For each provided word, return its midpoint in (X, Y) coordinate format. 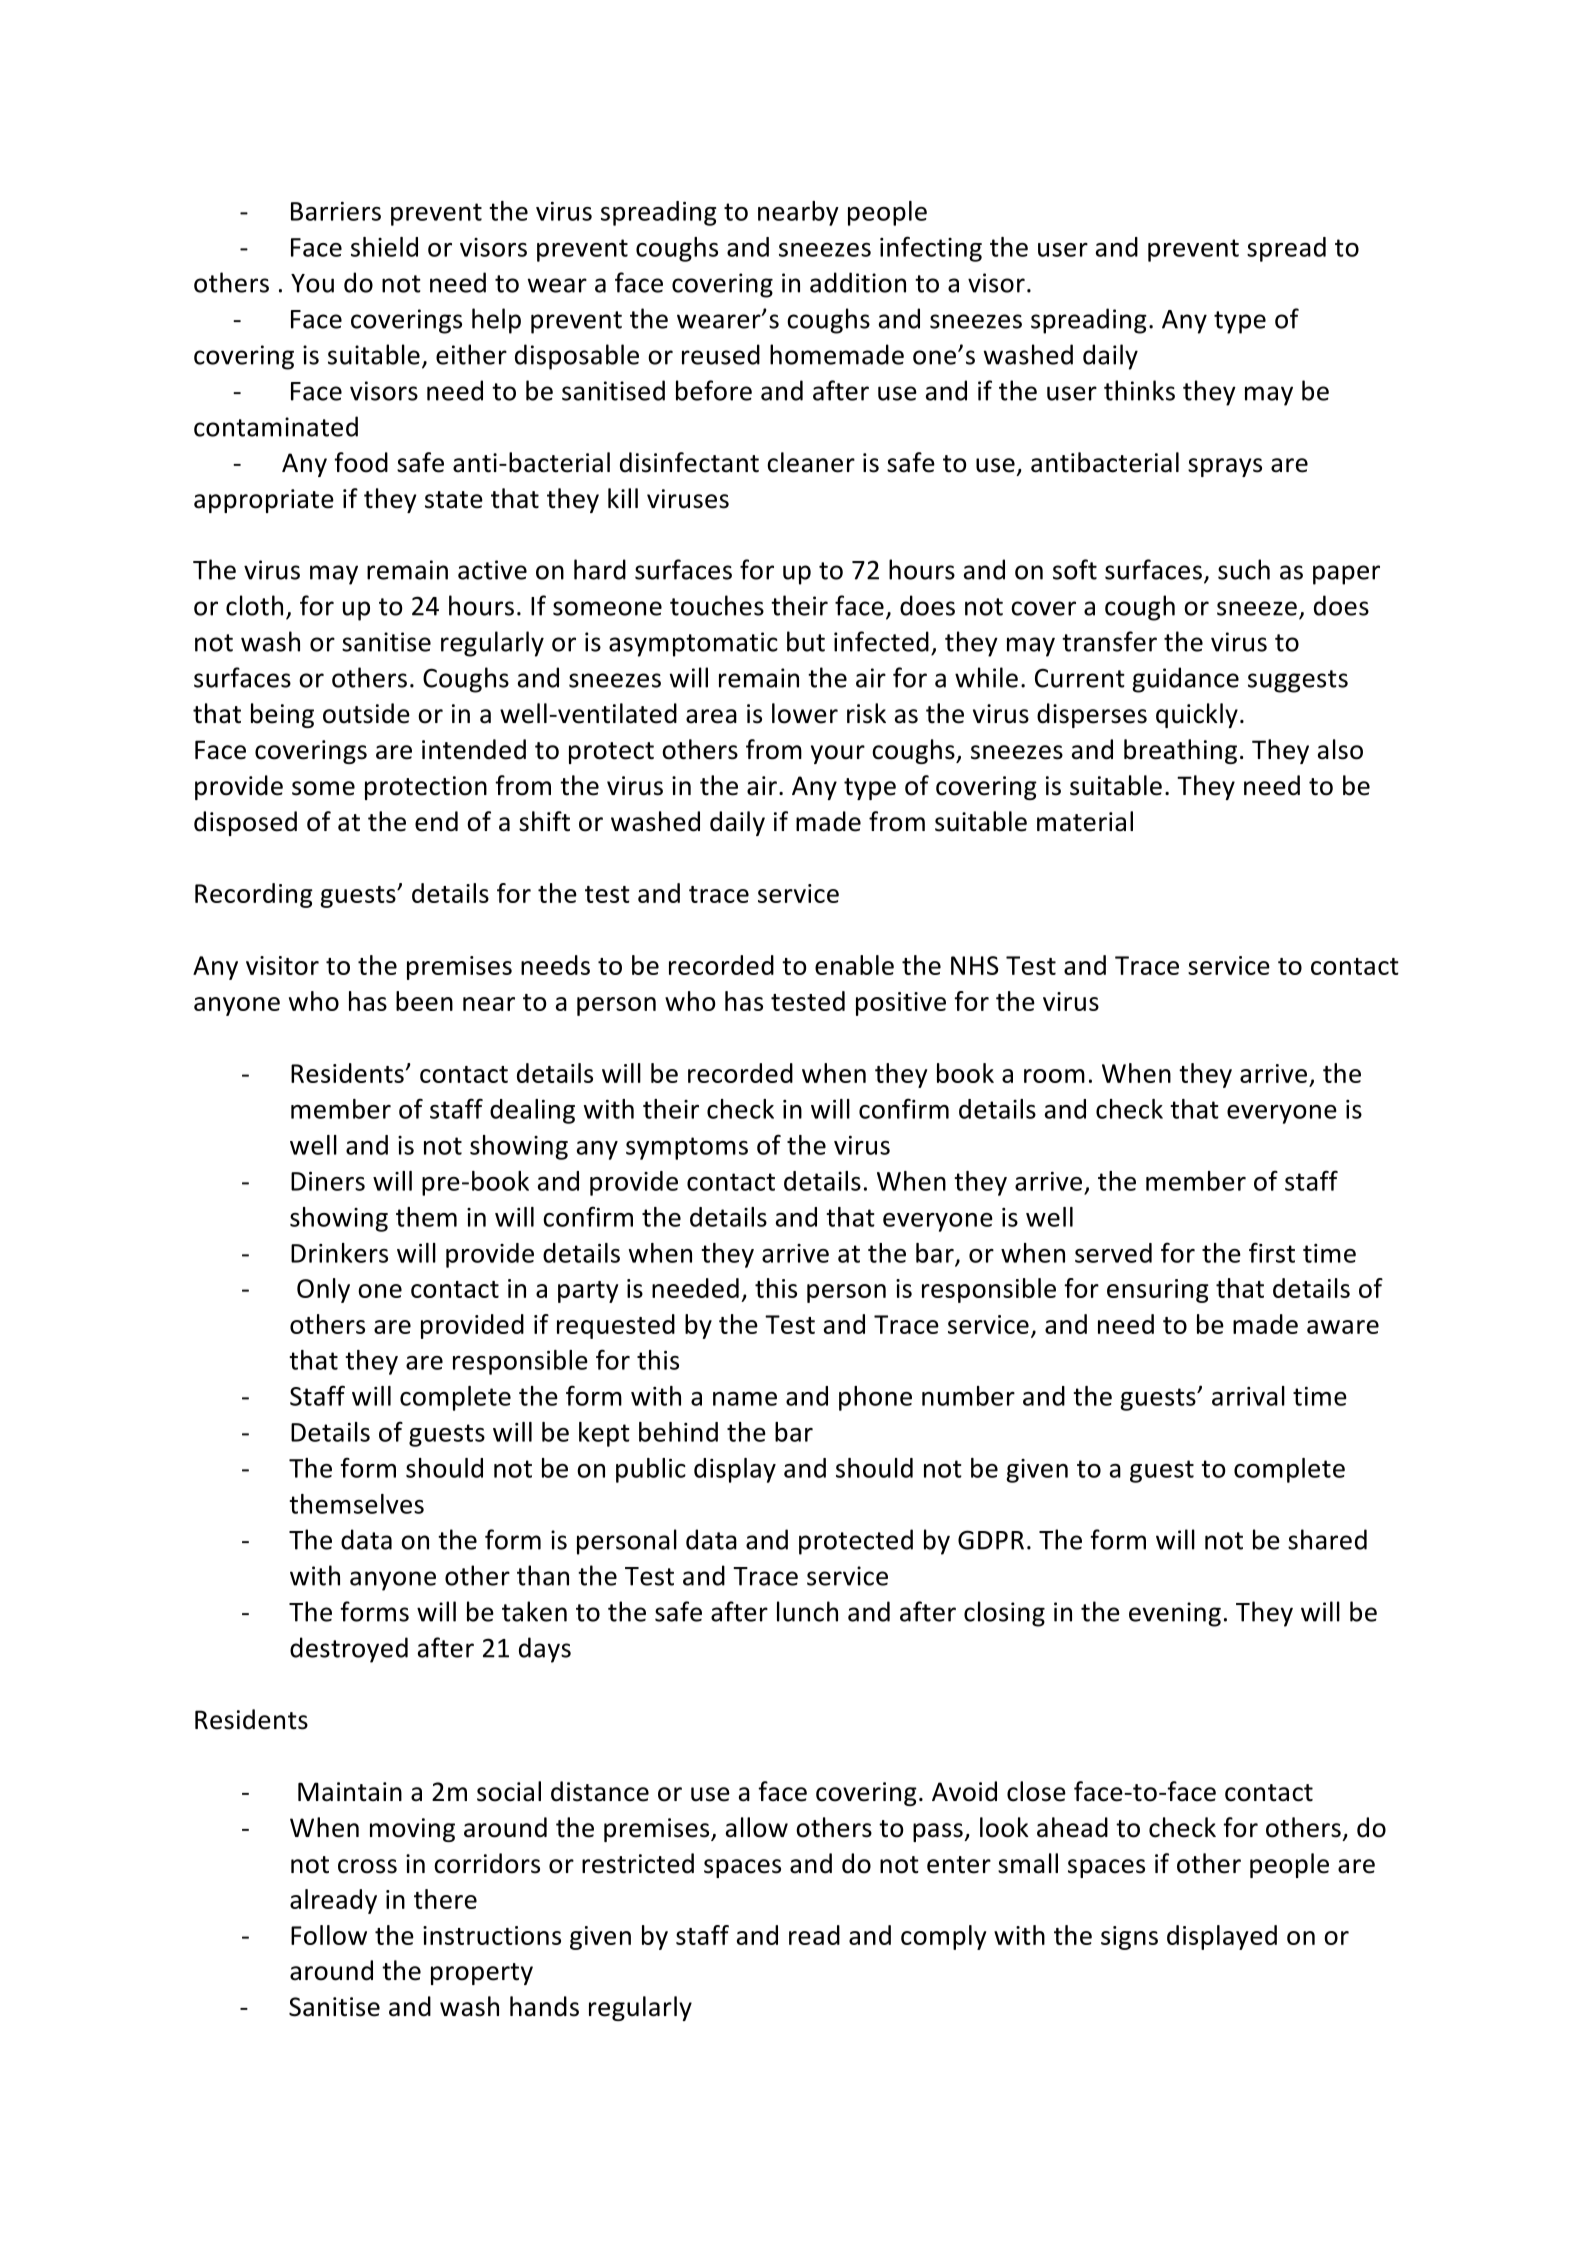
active (492, 570)
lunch (807, 1611)
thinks (1139, 390)
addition (858, 282)
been (424, 1001)
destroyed (349, 1650)
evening (1175, 1614)
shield (384, 247)
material (1085, 821)
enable (854, 965)
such (1244, 569)
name (745, 1399)
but (806, 641)
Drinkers (339, 1253)
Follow (329, 1935)
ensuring (1158, 1291)
